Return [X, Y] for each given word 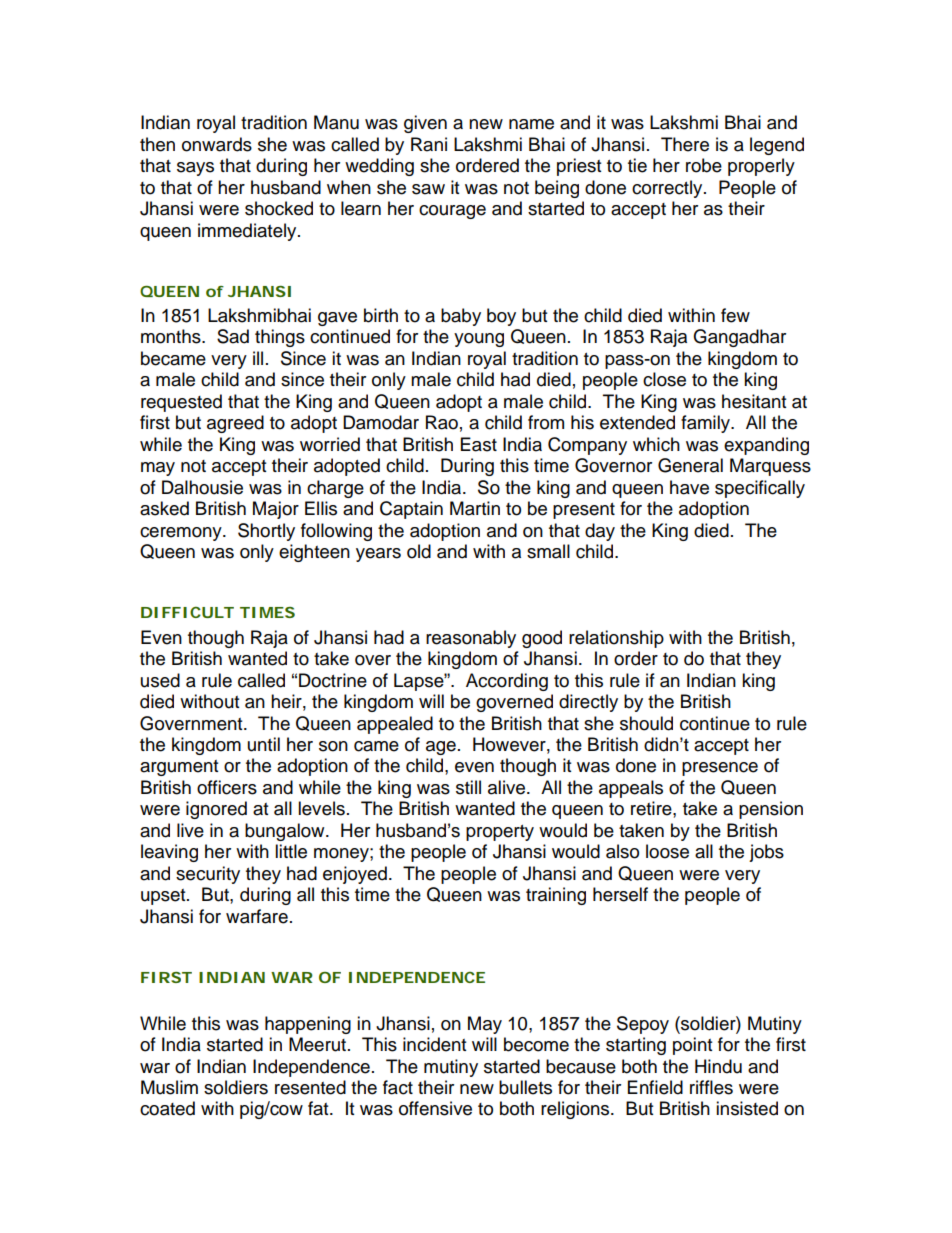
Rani [429, 144]
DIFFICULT [187, 612]
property [500, 833]
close [664, 379]
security [208, 875]
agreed [235, 424]
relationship [616, 639]
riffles [711, 1087]
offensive [435, 1108]
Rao [442, 422]
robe [704, 165]
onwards [217, 144]
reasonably [471, 639]
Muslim [169, 1087]
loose [667, 851]
